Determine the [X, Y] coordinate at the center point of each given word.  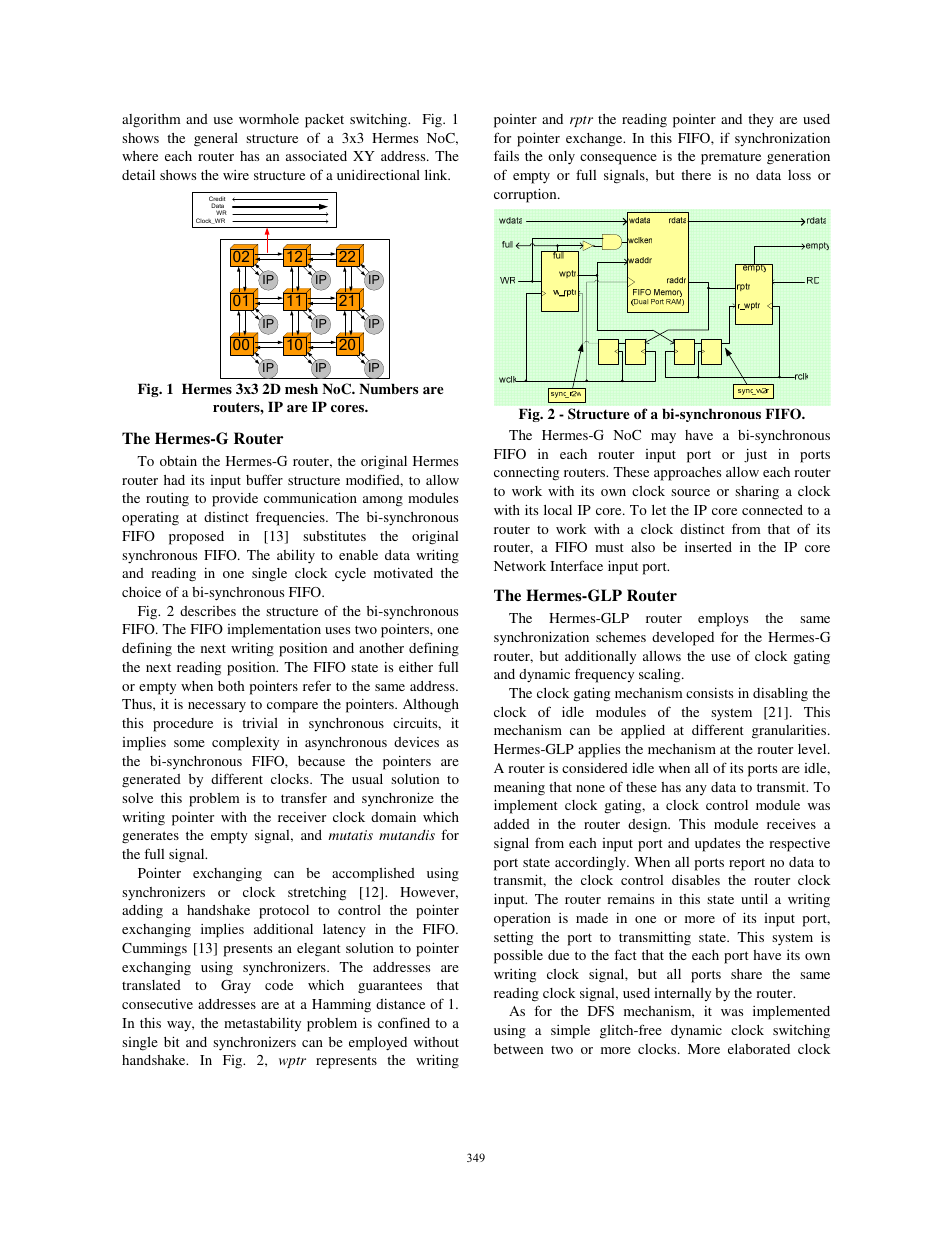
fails [506, 155]
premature [731, 158]
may [663, 438]
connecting [526, 473]
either [416, 666]
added [512, 824]
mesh [301, 388]
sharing [757, 493]
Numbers [388, 388]
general [216, 140]
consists [709, 693]
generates [150, 837]
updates [717, 845]
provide [235, 500]
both [231, 686]
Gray [236, 987]
